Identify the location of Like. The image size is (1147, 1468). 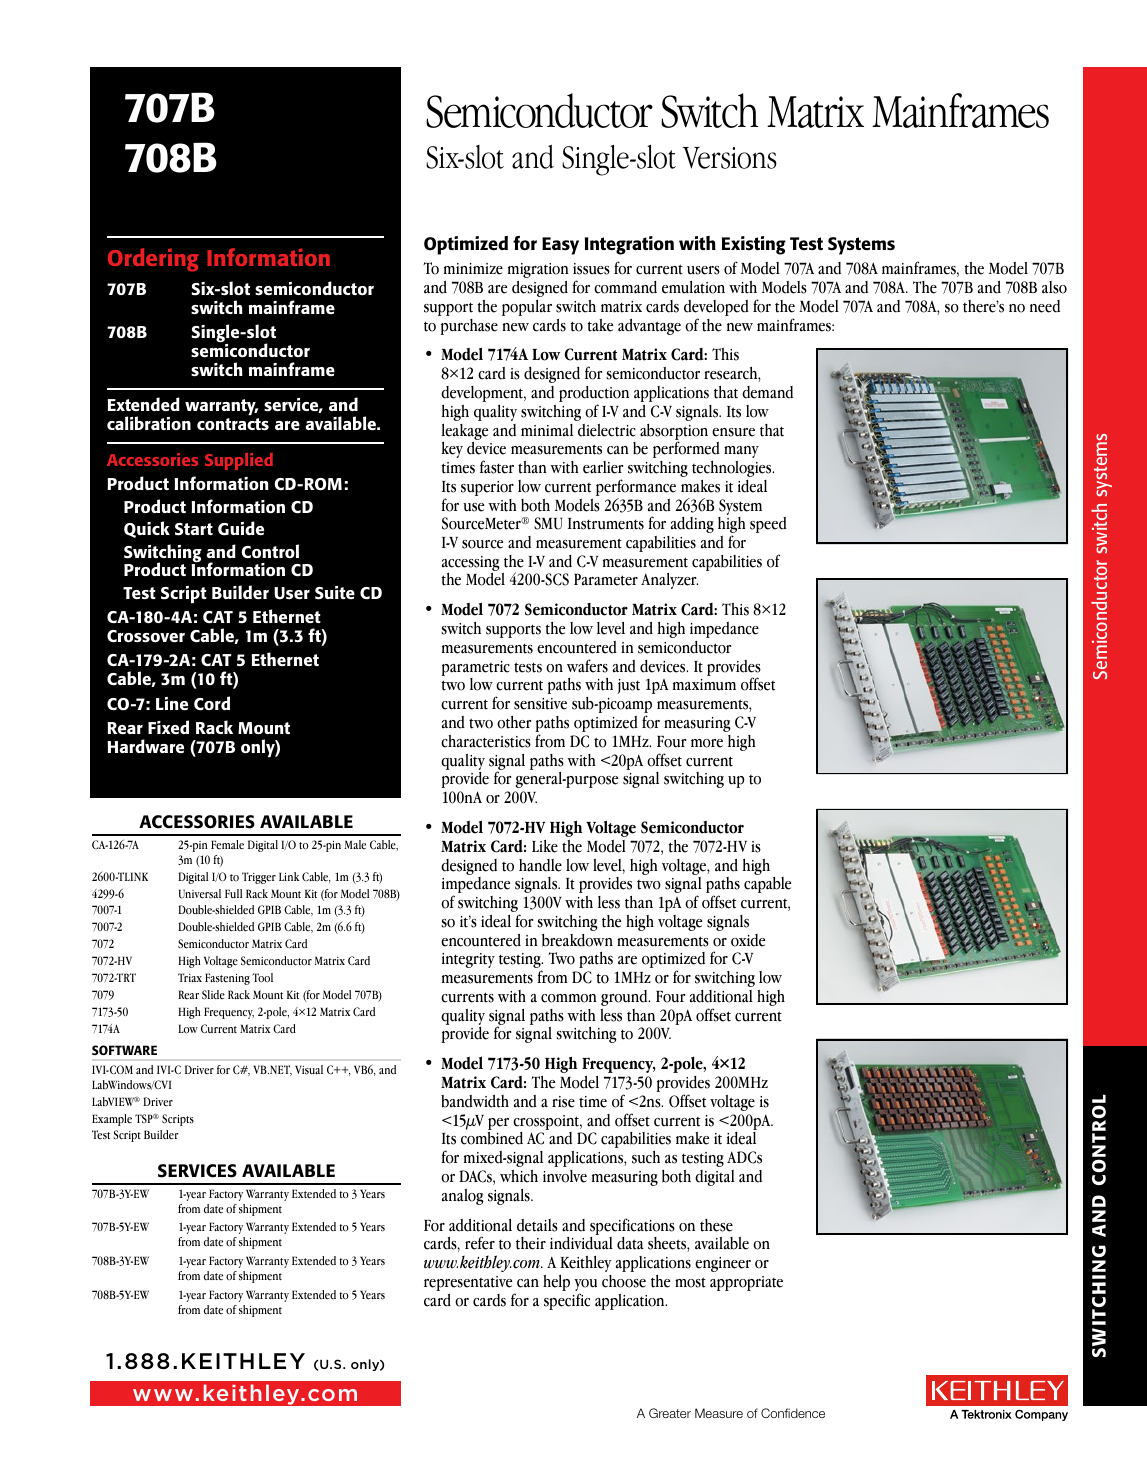
(545, 846).
